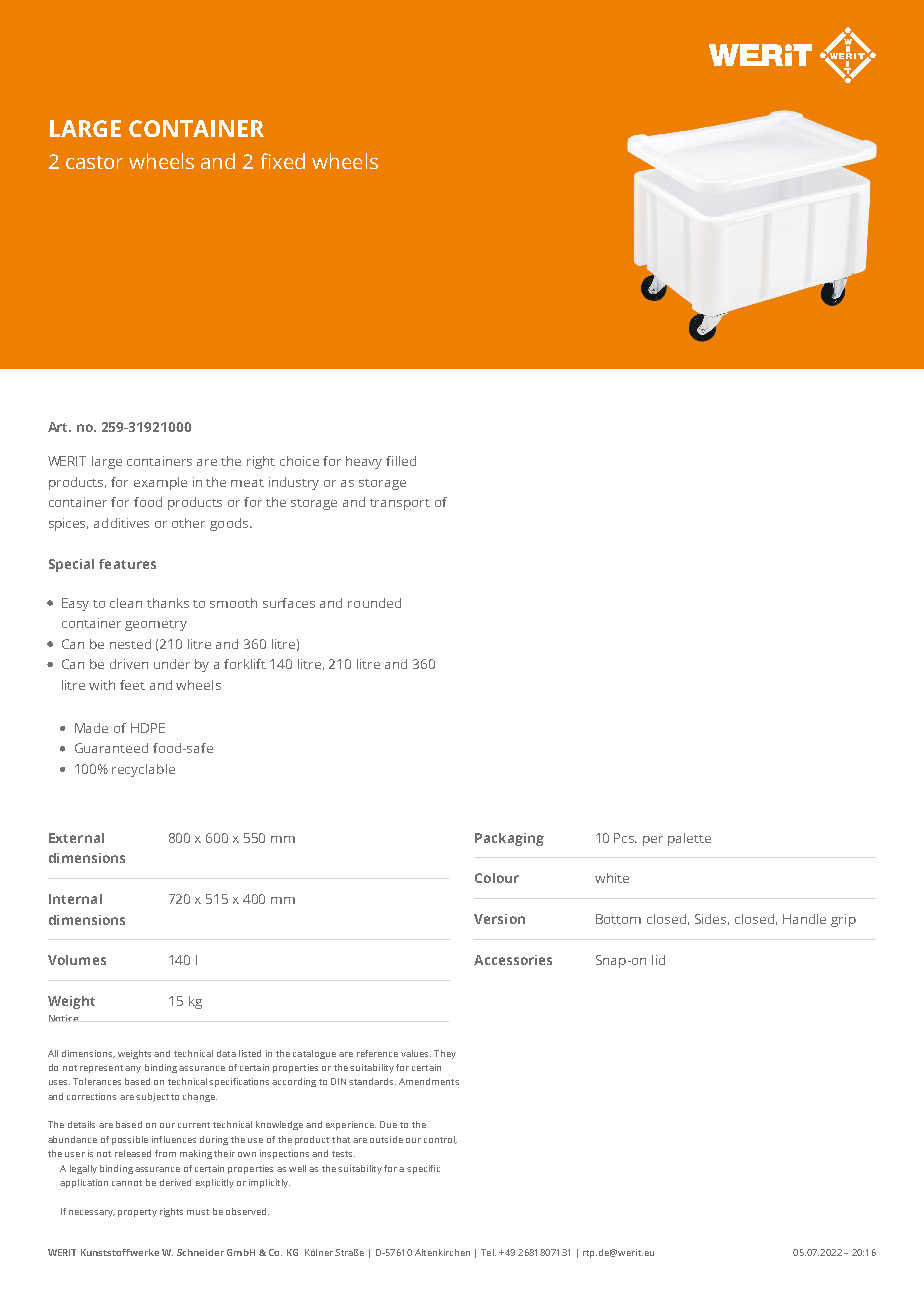  Describe the element at coordinates (401, 461) in the screenshot. I see `filled` at that location.
